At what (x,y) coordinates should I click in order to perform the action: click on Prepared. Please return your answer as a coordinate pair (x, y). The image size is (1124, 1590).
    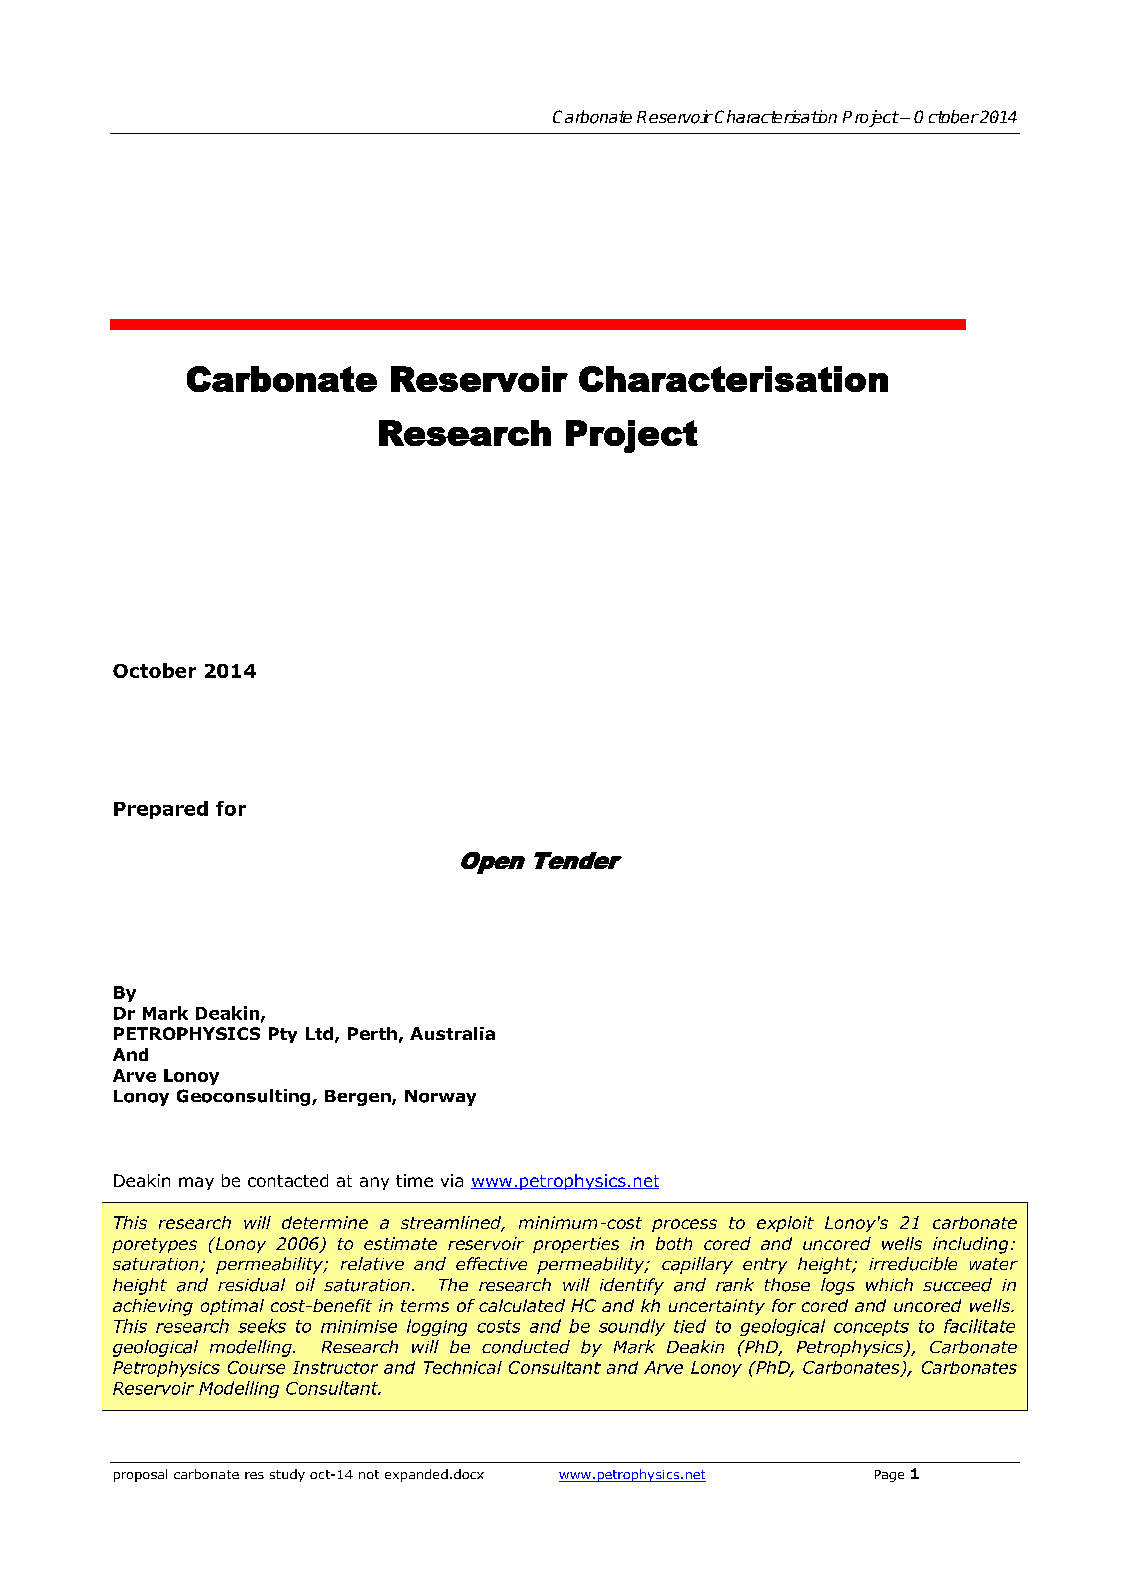
    Looking at the image, I should click on (161, 810).
